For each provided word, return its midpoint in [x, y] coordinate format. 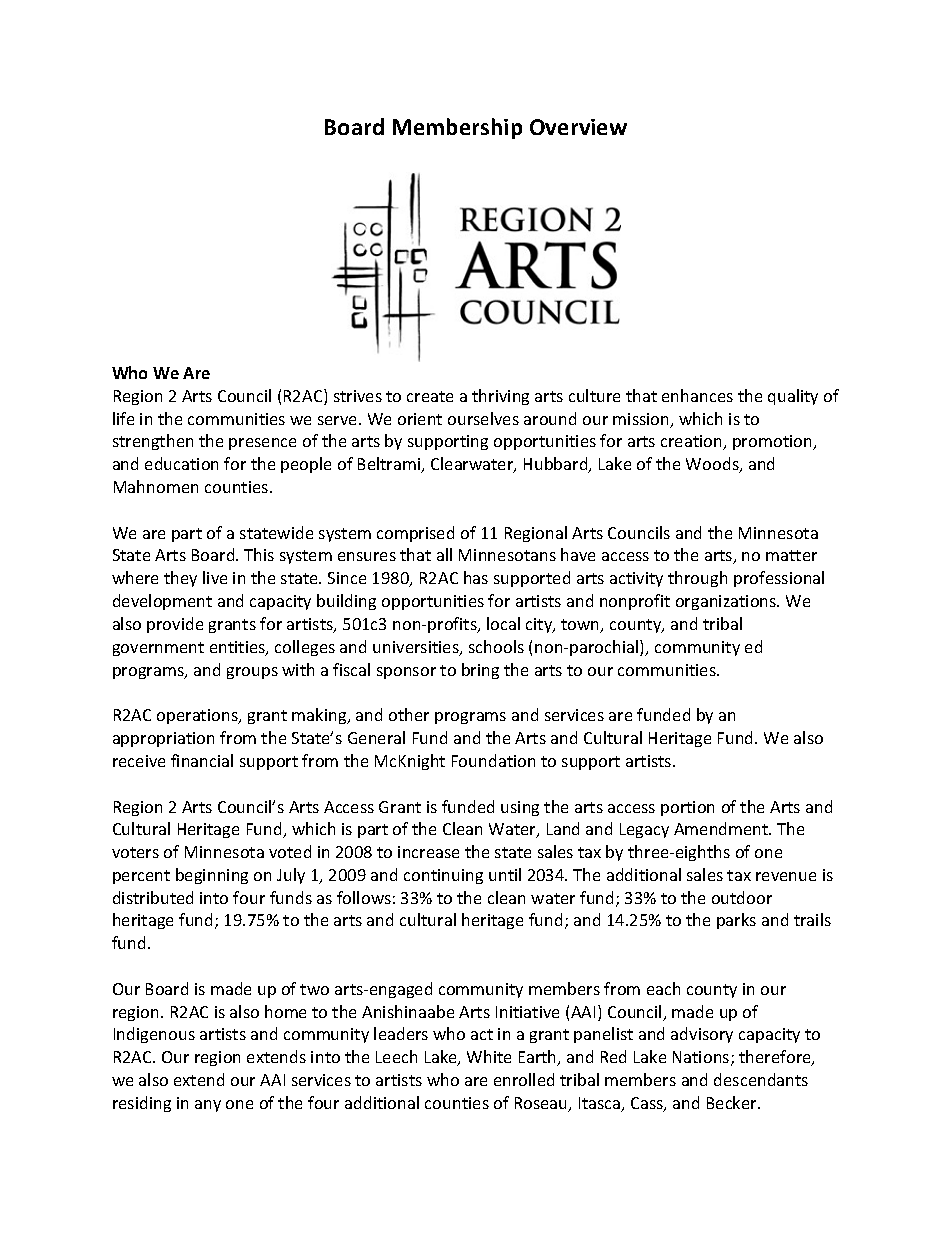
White [489, 1056]
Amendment [722, 828]
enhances [697, 395]
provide [175, 625]
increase [428, 852]
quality [793, 397]
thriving [500, 397]
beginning [212, 876]
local [503, 623]
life [123, 418]
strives [358, 396]
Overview [578, 127]
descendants [761, 1079]
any [208, 1106]
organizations [727, 602]
